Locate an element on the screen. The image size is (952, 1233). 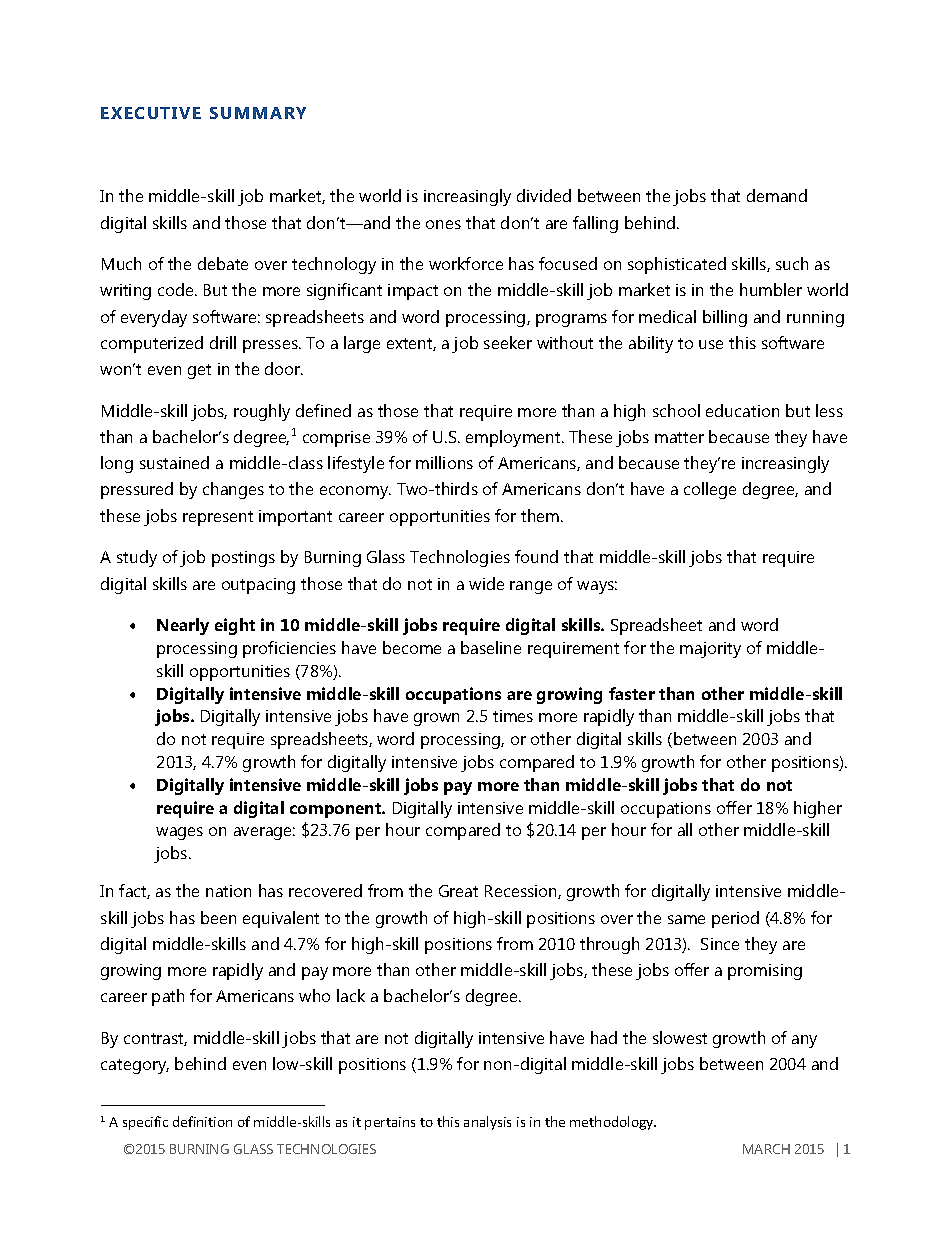
baseline is located at coordinates (491, 647).
